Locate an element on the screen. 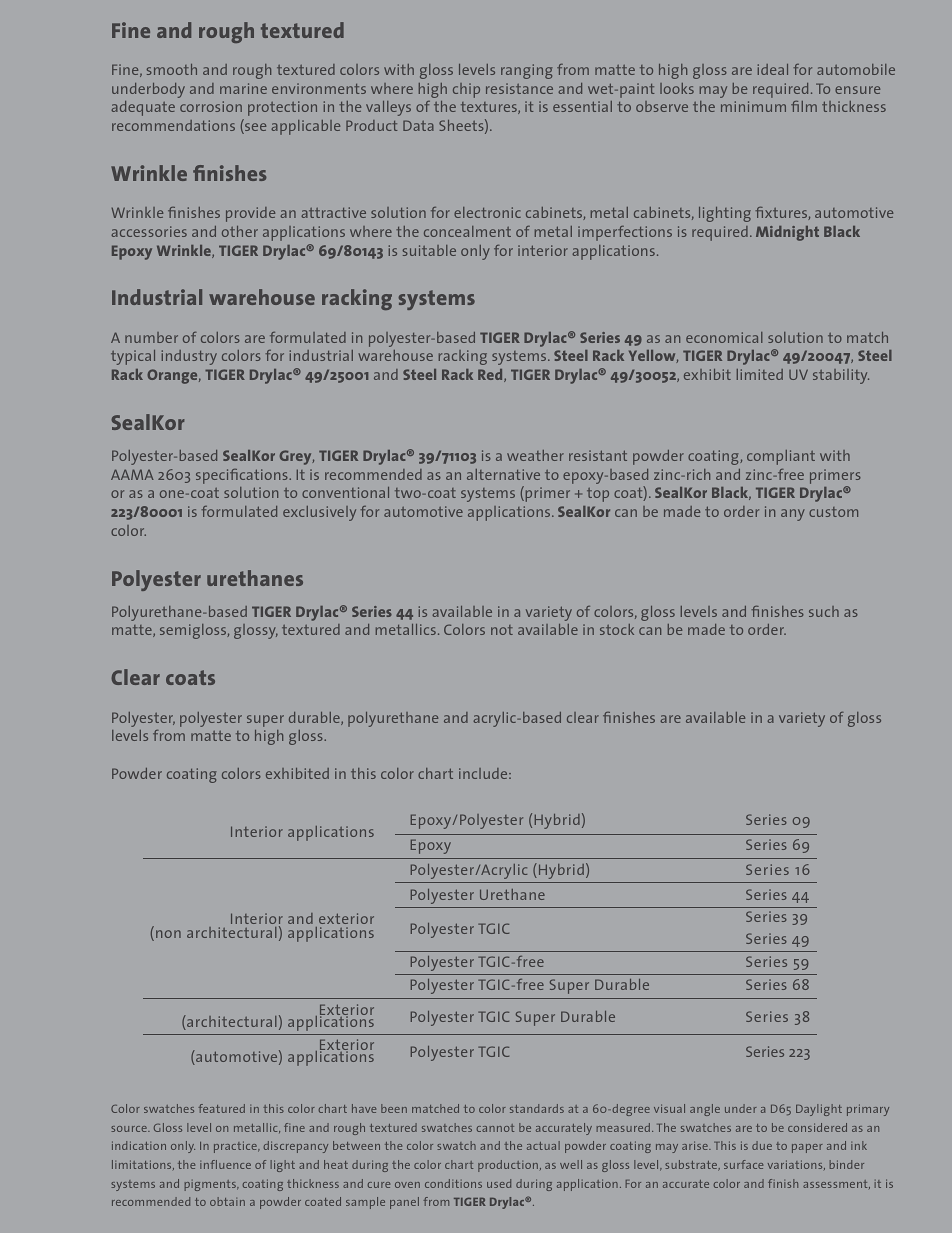 The height and width of the screenshot is (1233, 952). minimum is located at coordinates (753, 106).
